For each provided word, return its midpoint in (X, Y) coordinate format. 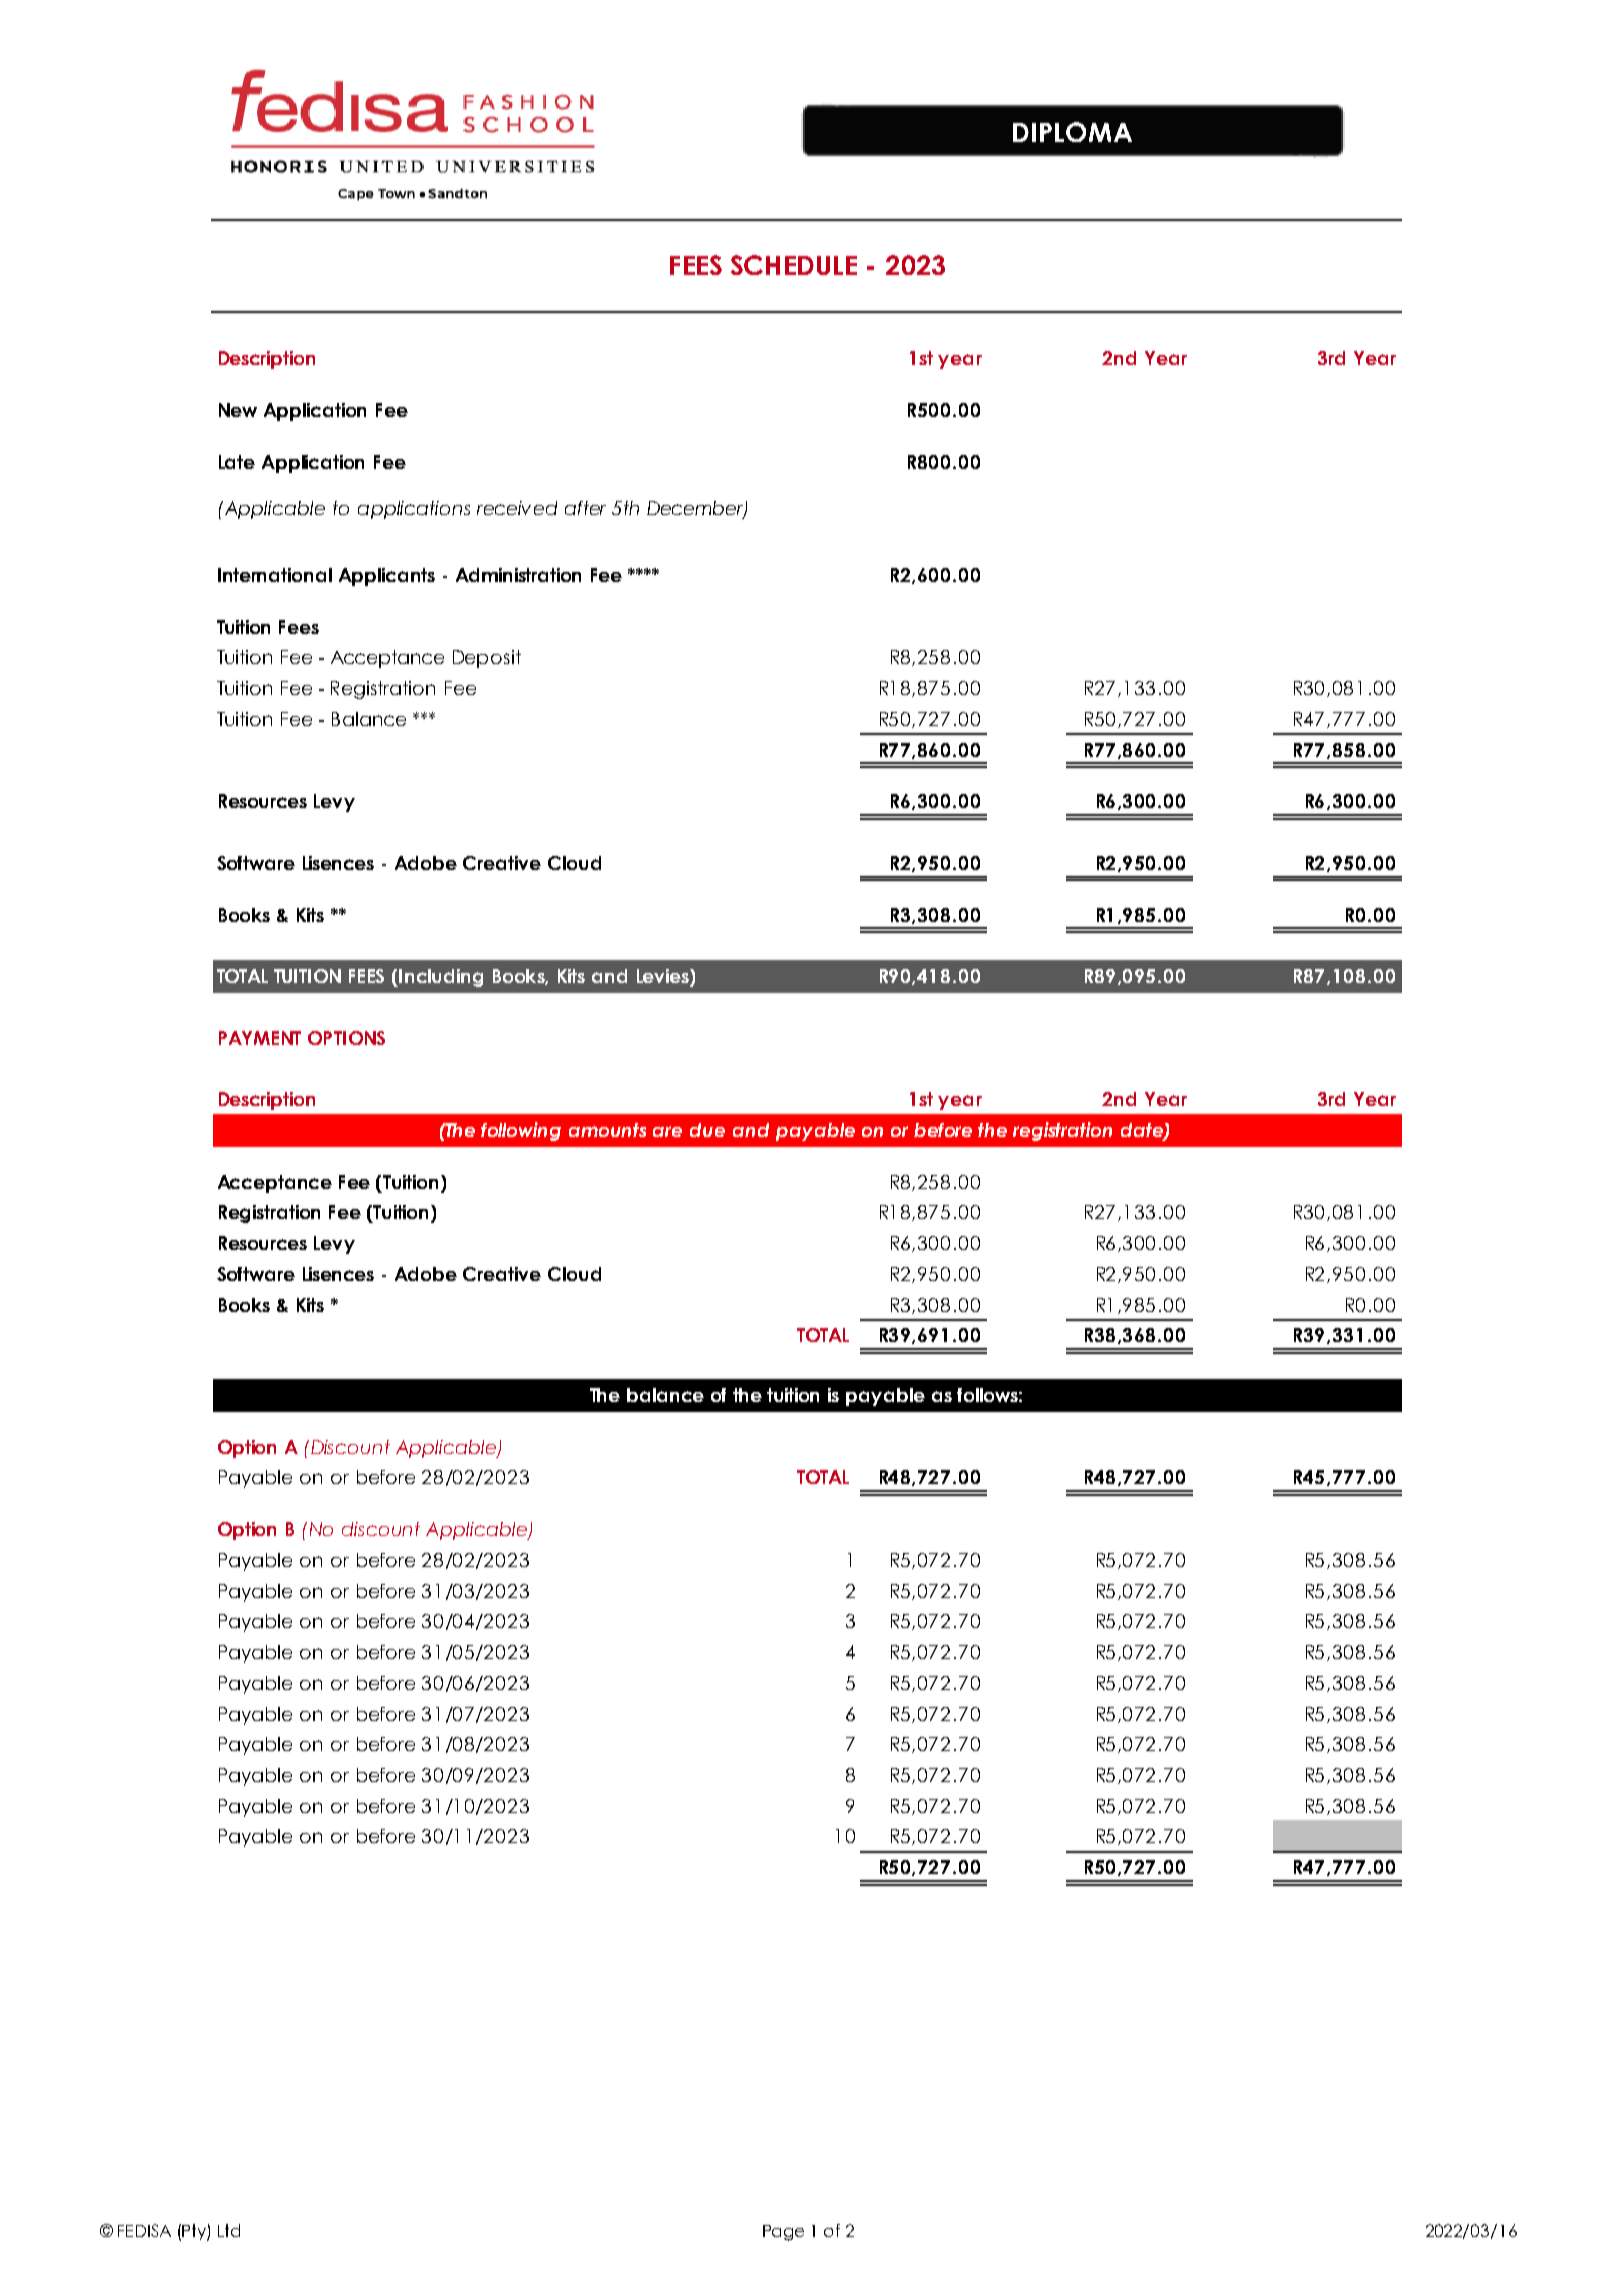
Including (441, 978)
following (521, 1131)
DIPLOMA (1072, 132)
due (707, 1130)
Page (783, 2233)
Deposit (487, 659)
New (238, 410)
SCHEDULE (794, 265)
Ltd (229, 2230)
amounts (607, 1130)
